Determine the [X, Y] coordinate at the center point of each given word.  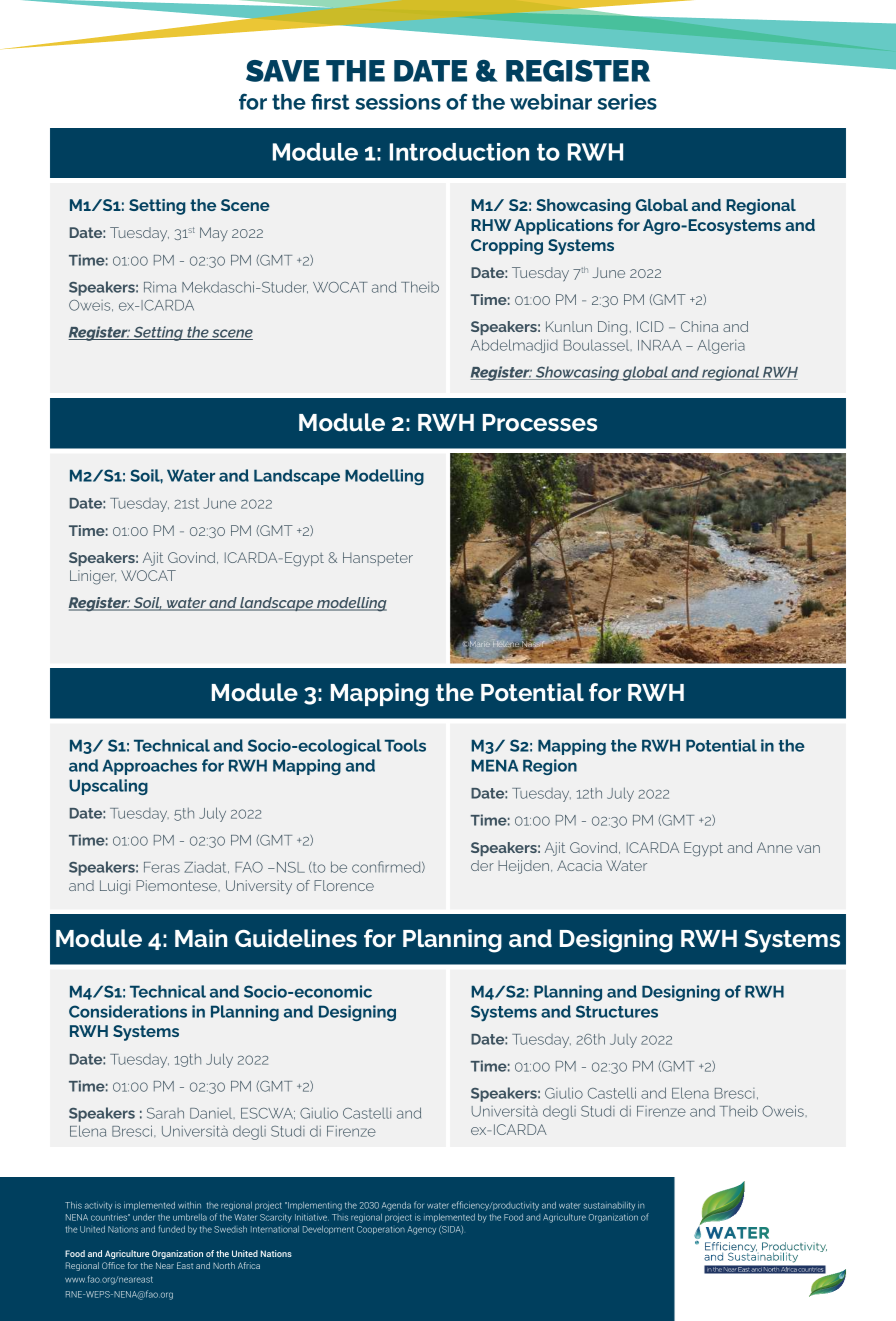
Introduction [459, 152]
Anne [774, 847]
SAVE [282, 71]
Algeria [721, 347]
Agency [421, 1230]
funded [171, 1229]
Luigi [115, 887]
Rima [160, 287]
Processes [540, 422]
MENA [494, 765]
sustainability [609, 1206]
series [627, 102]
